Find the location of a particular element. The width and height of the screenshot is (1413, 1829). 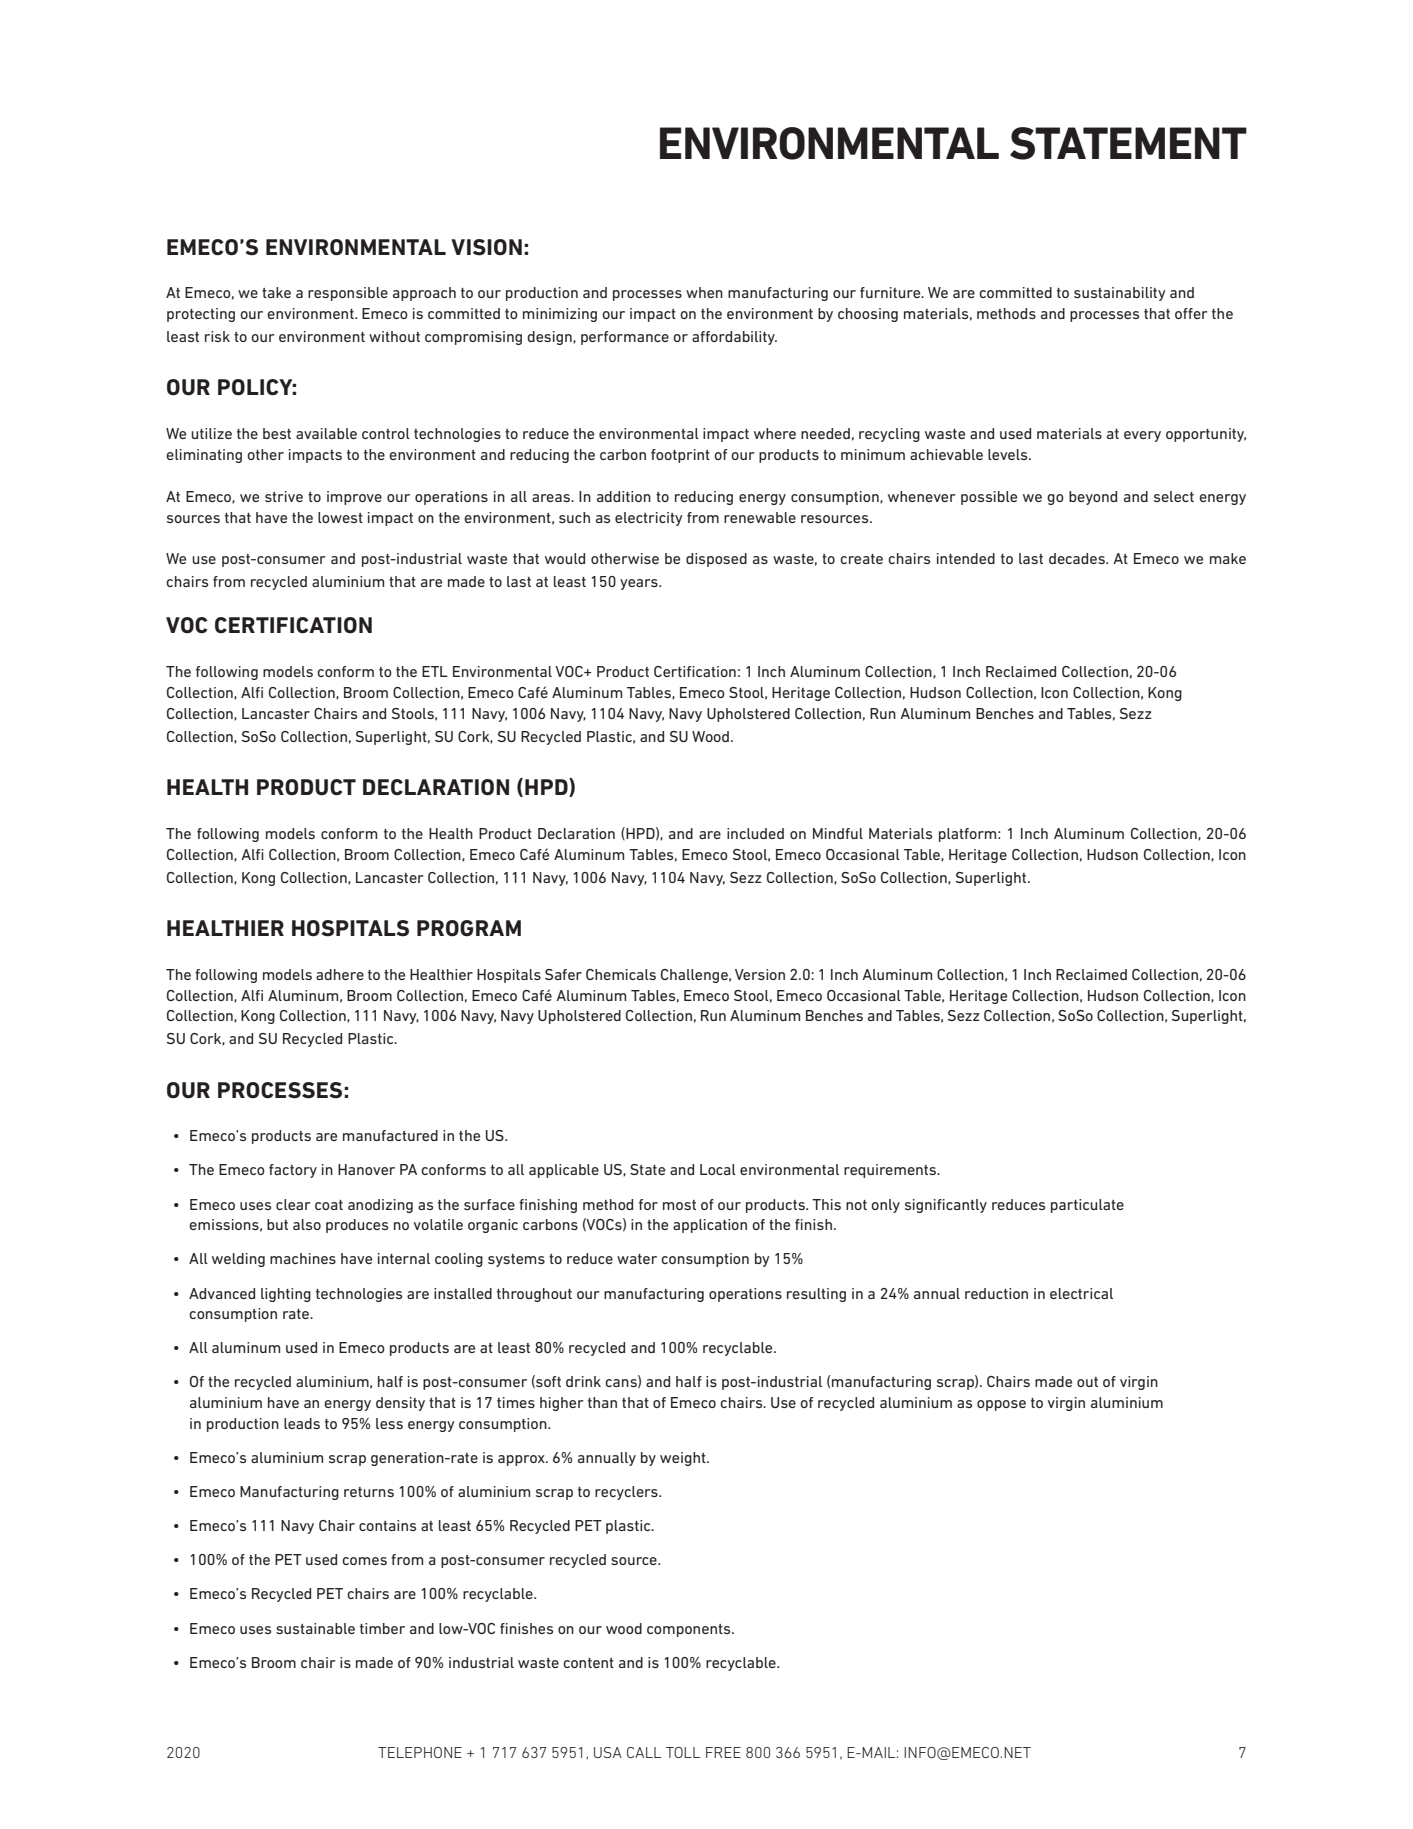

oppose is located at coordinates (1001, 1405).
